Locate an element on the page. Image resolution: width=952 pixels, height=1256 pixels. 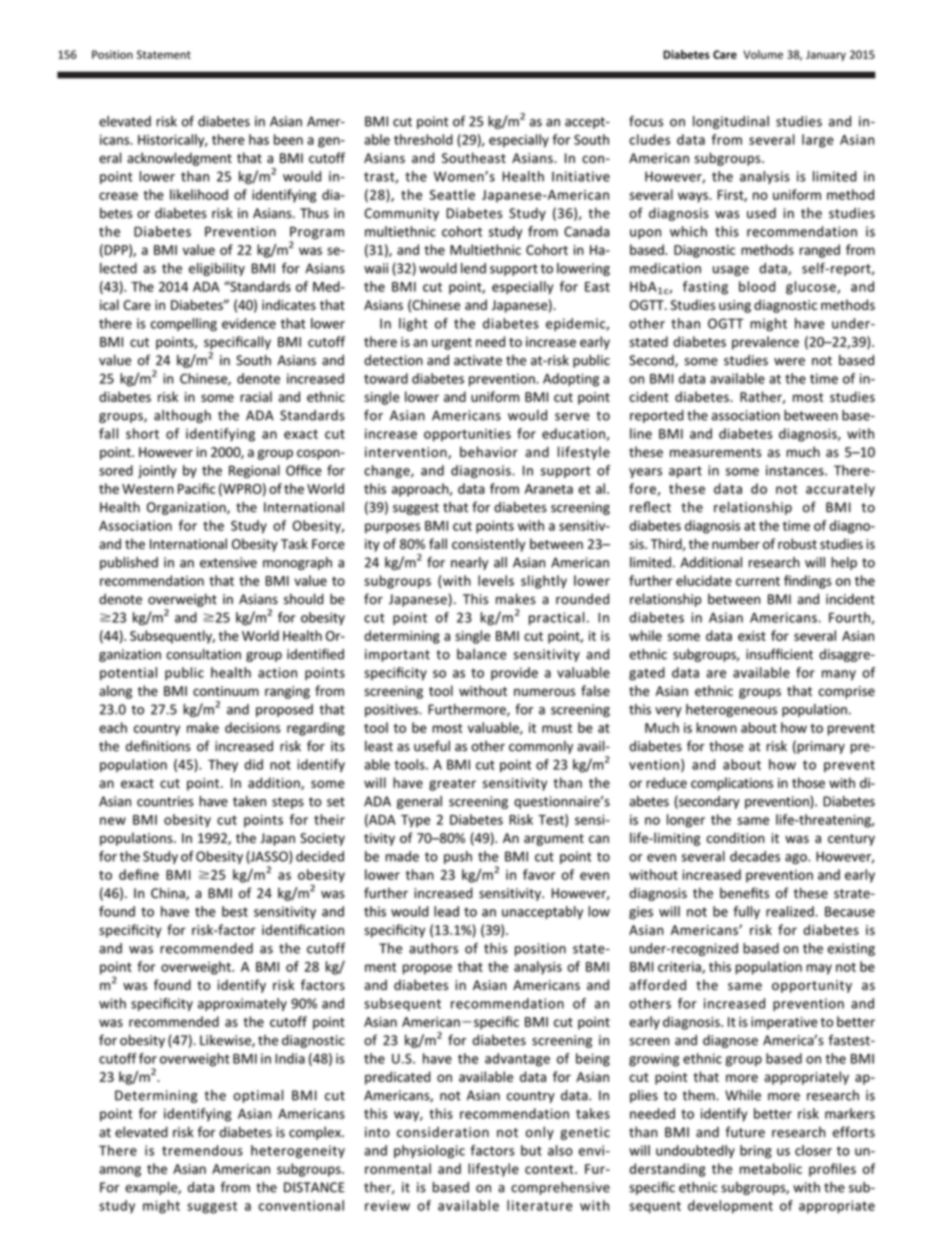
Seattle is located at coordinates (452, 194).
